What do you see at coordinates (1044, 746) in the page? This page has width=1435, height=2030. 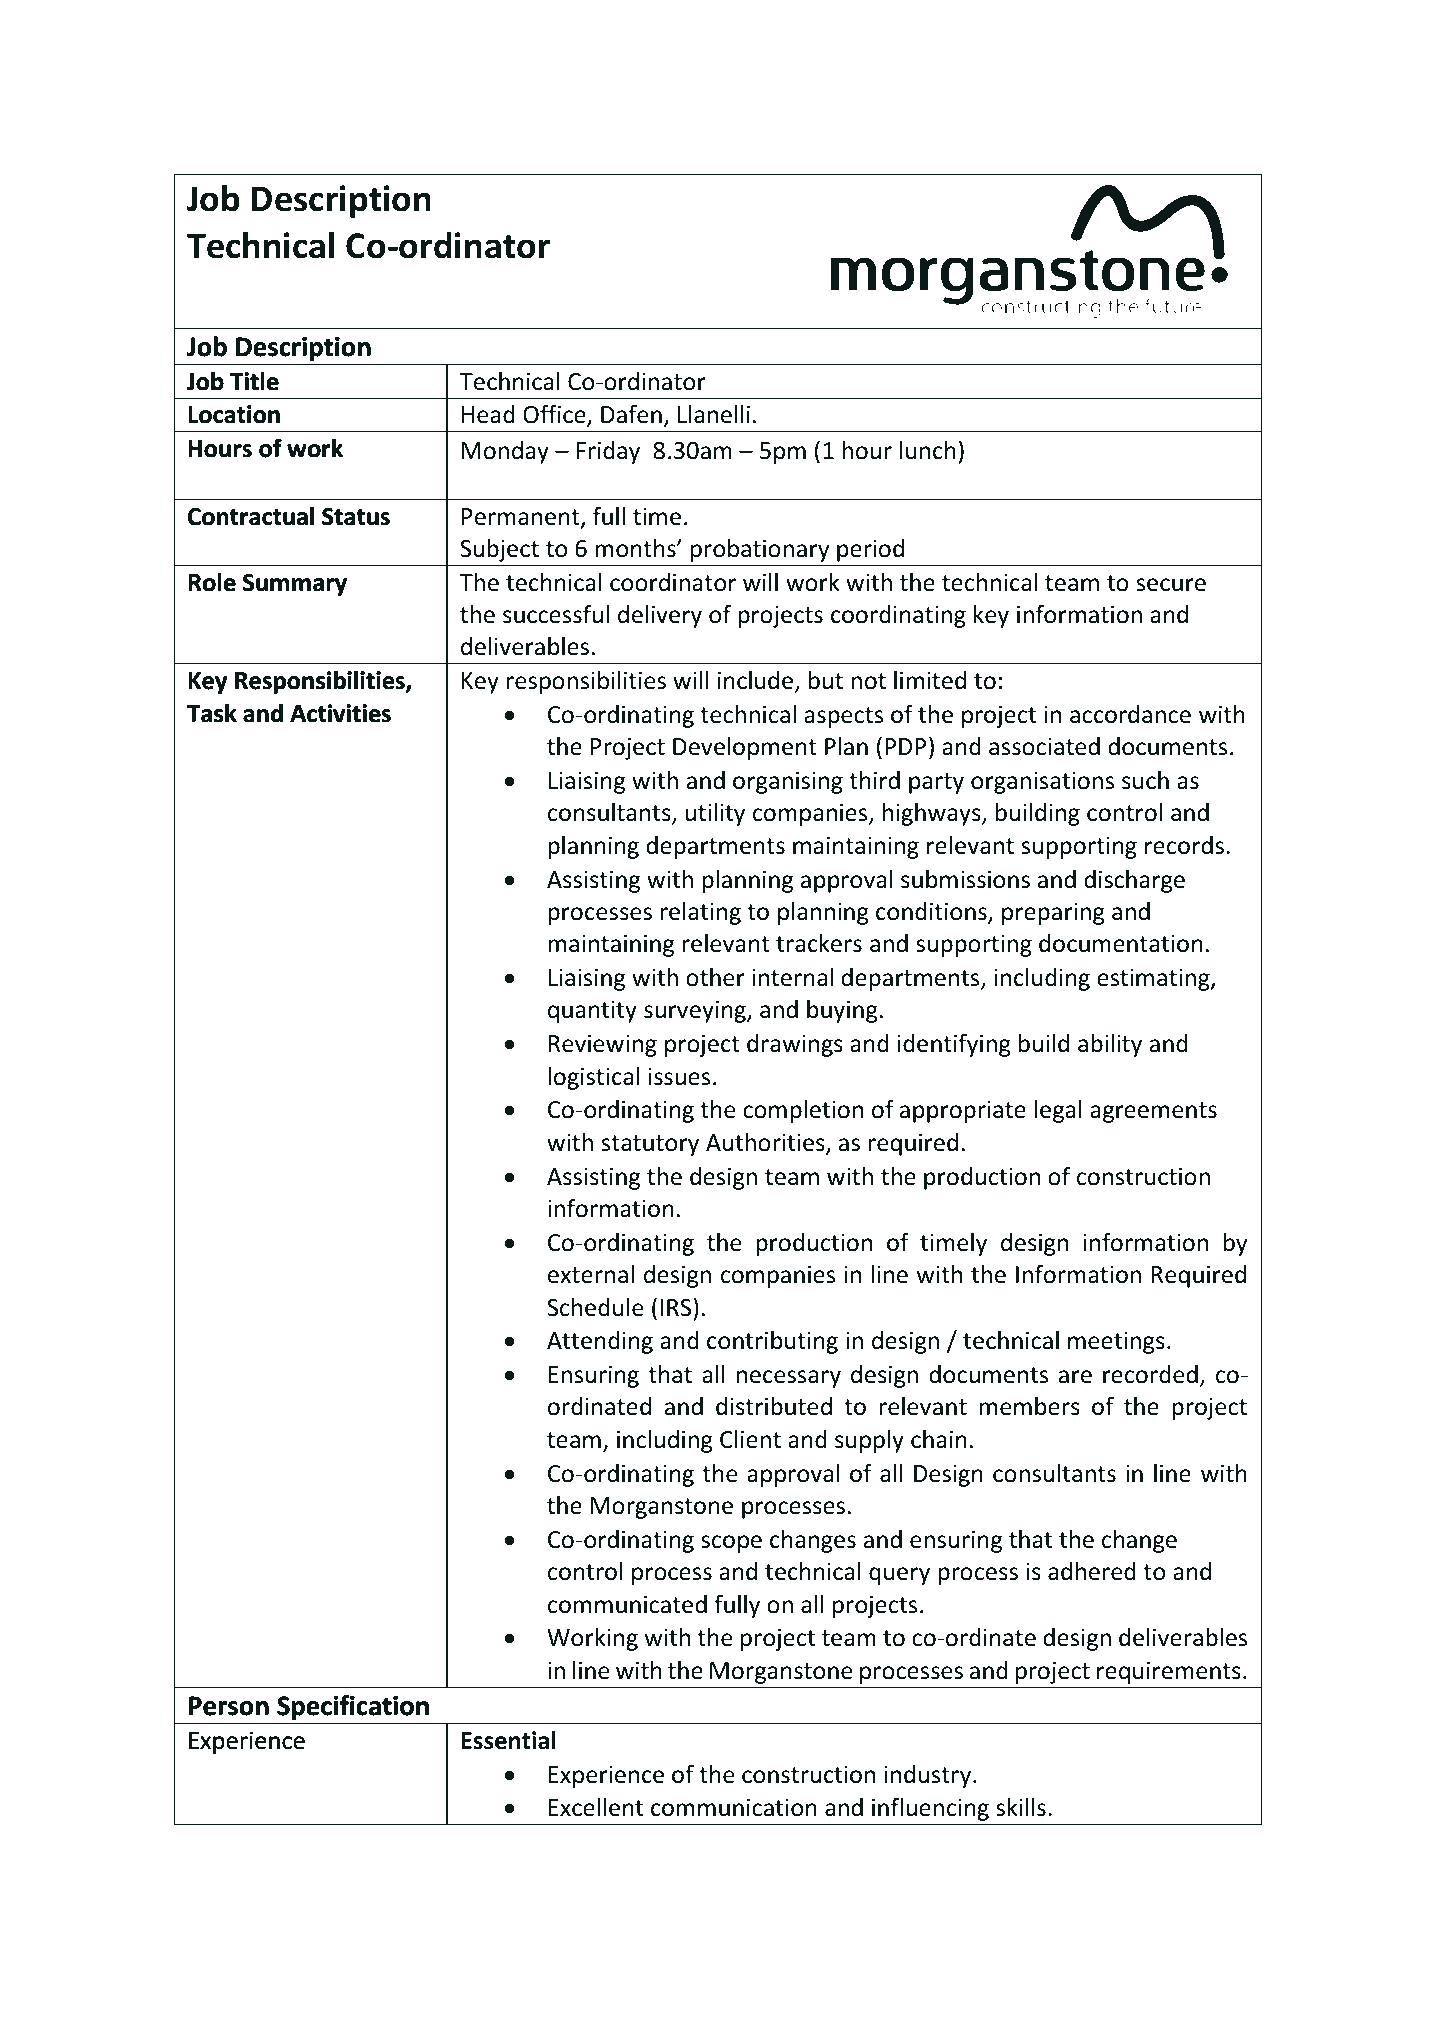 I see `associated` at bounding box center [1044, 746].
